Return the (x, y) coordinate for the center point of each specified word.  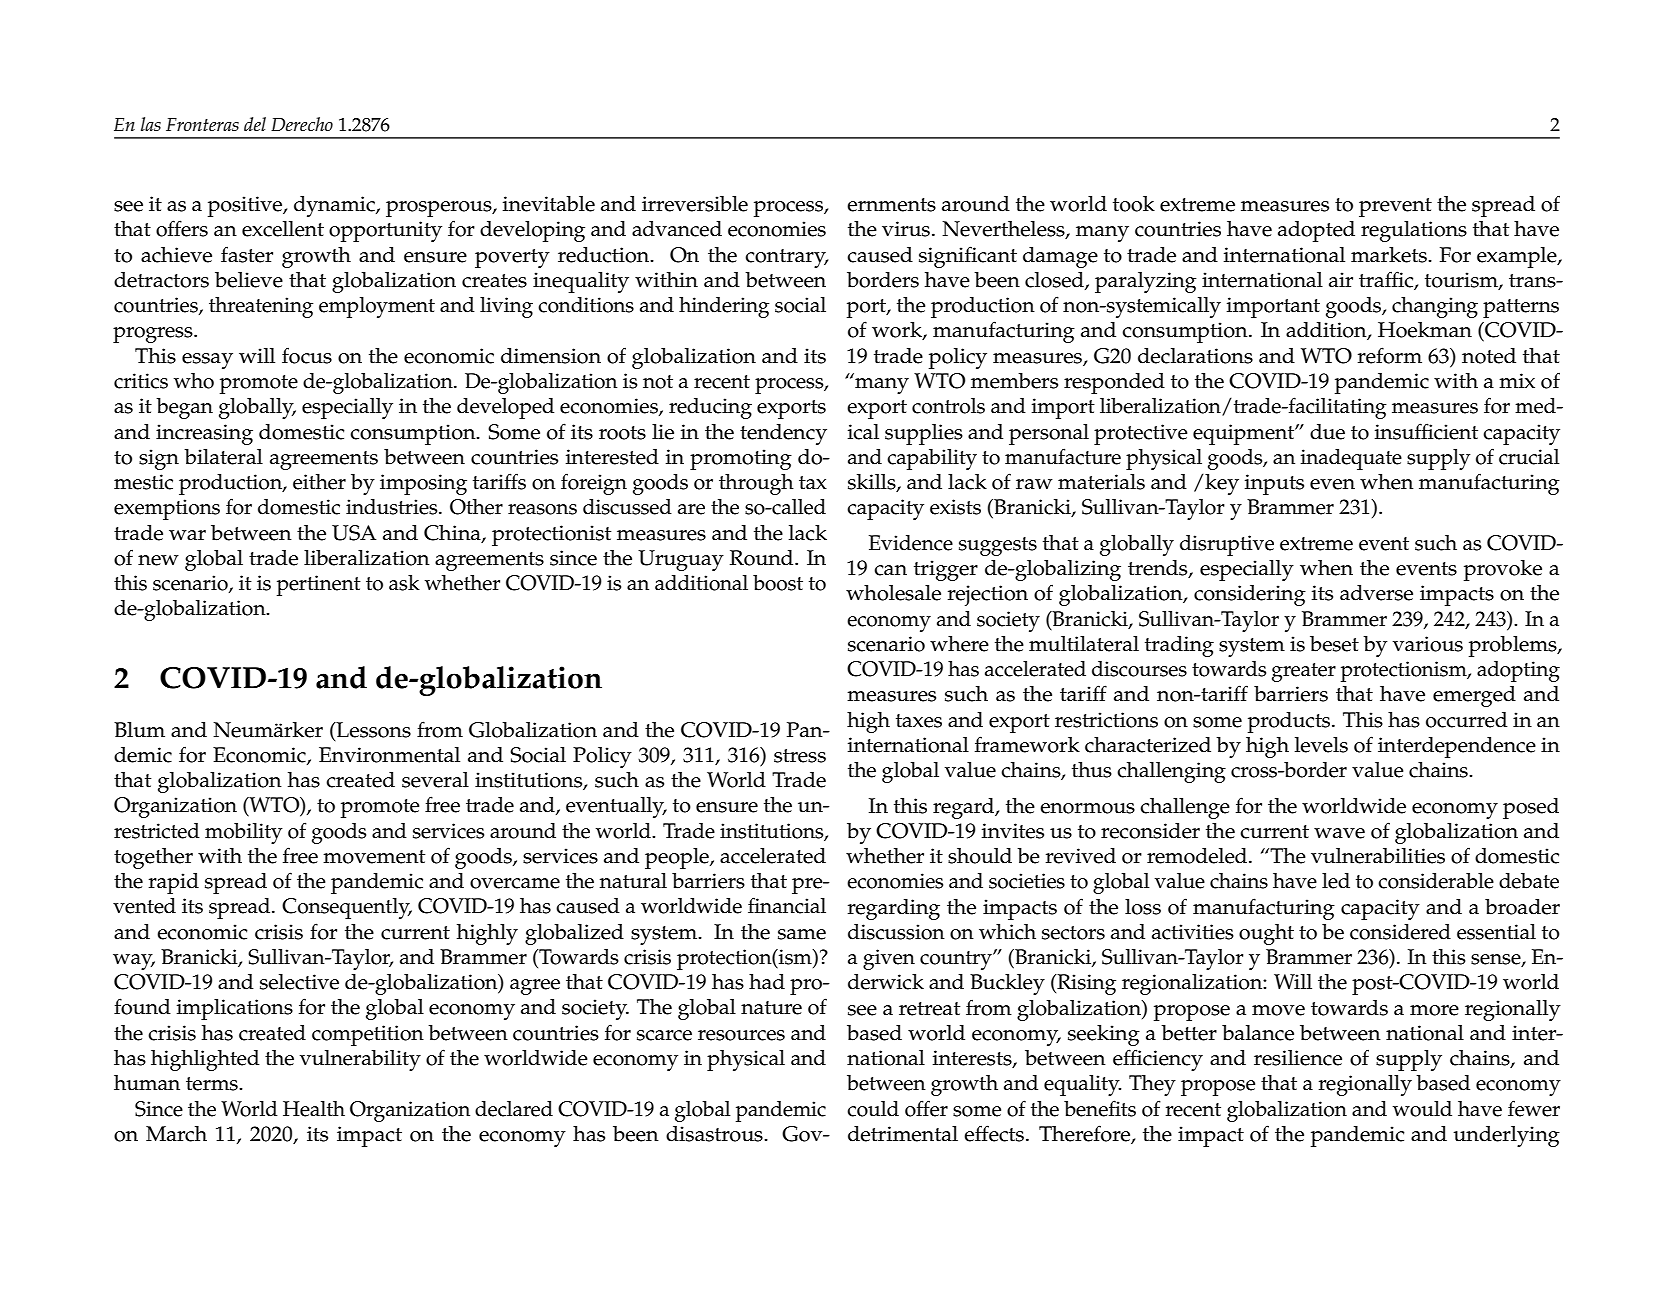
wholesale (893, 593)
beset (1334, 644)
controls (948, 406)
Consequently (347, 908)
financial (787, 905)
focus (307, 355)
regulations (1414, 231)
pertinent (319, 585)
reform (1390, 355)
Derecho (302, 124)
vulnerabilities (1378, 856)
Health (314, 1109)
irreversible (695, 204)
